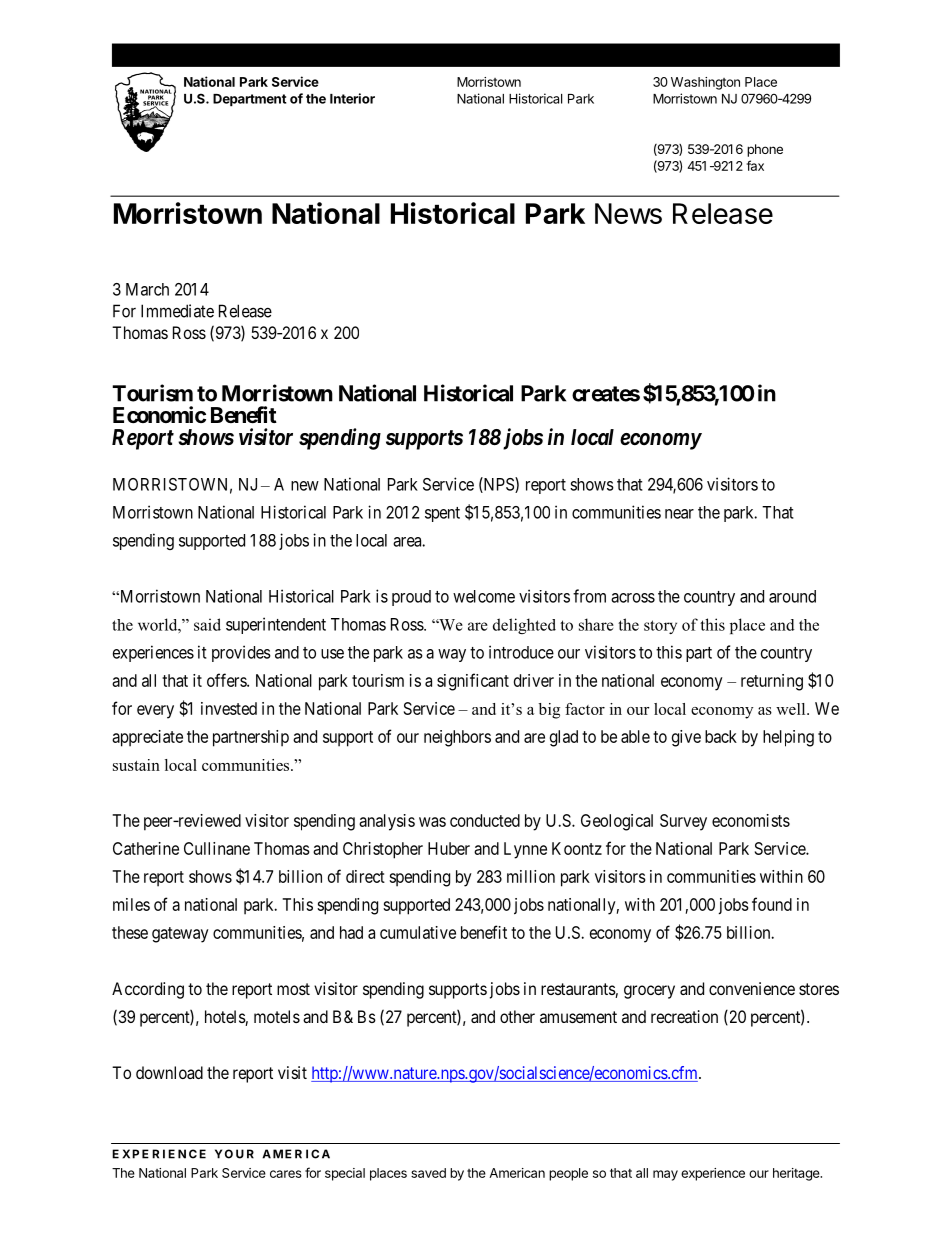 The width and height of the screenshot is (952, 1233). Describe the element at coordinates (286, 1174) in the screenshot. I see `cares` at that location.
